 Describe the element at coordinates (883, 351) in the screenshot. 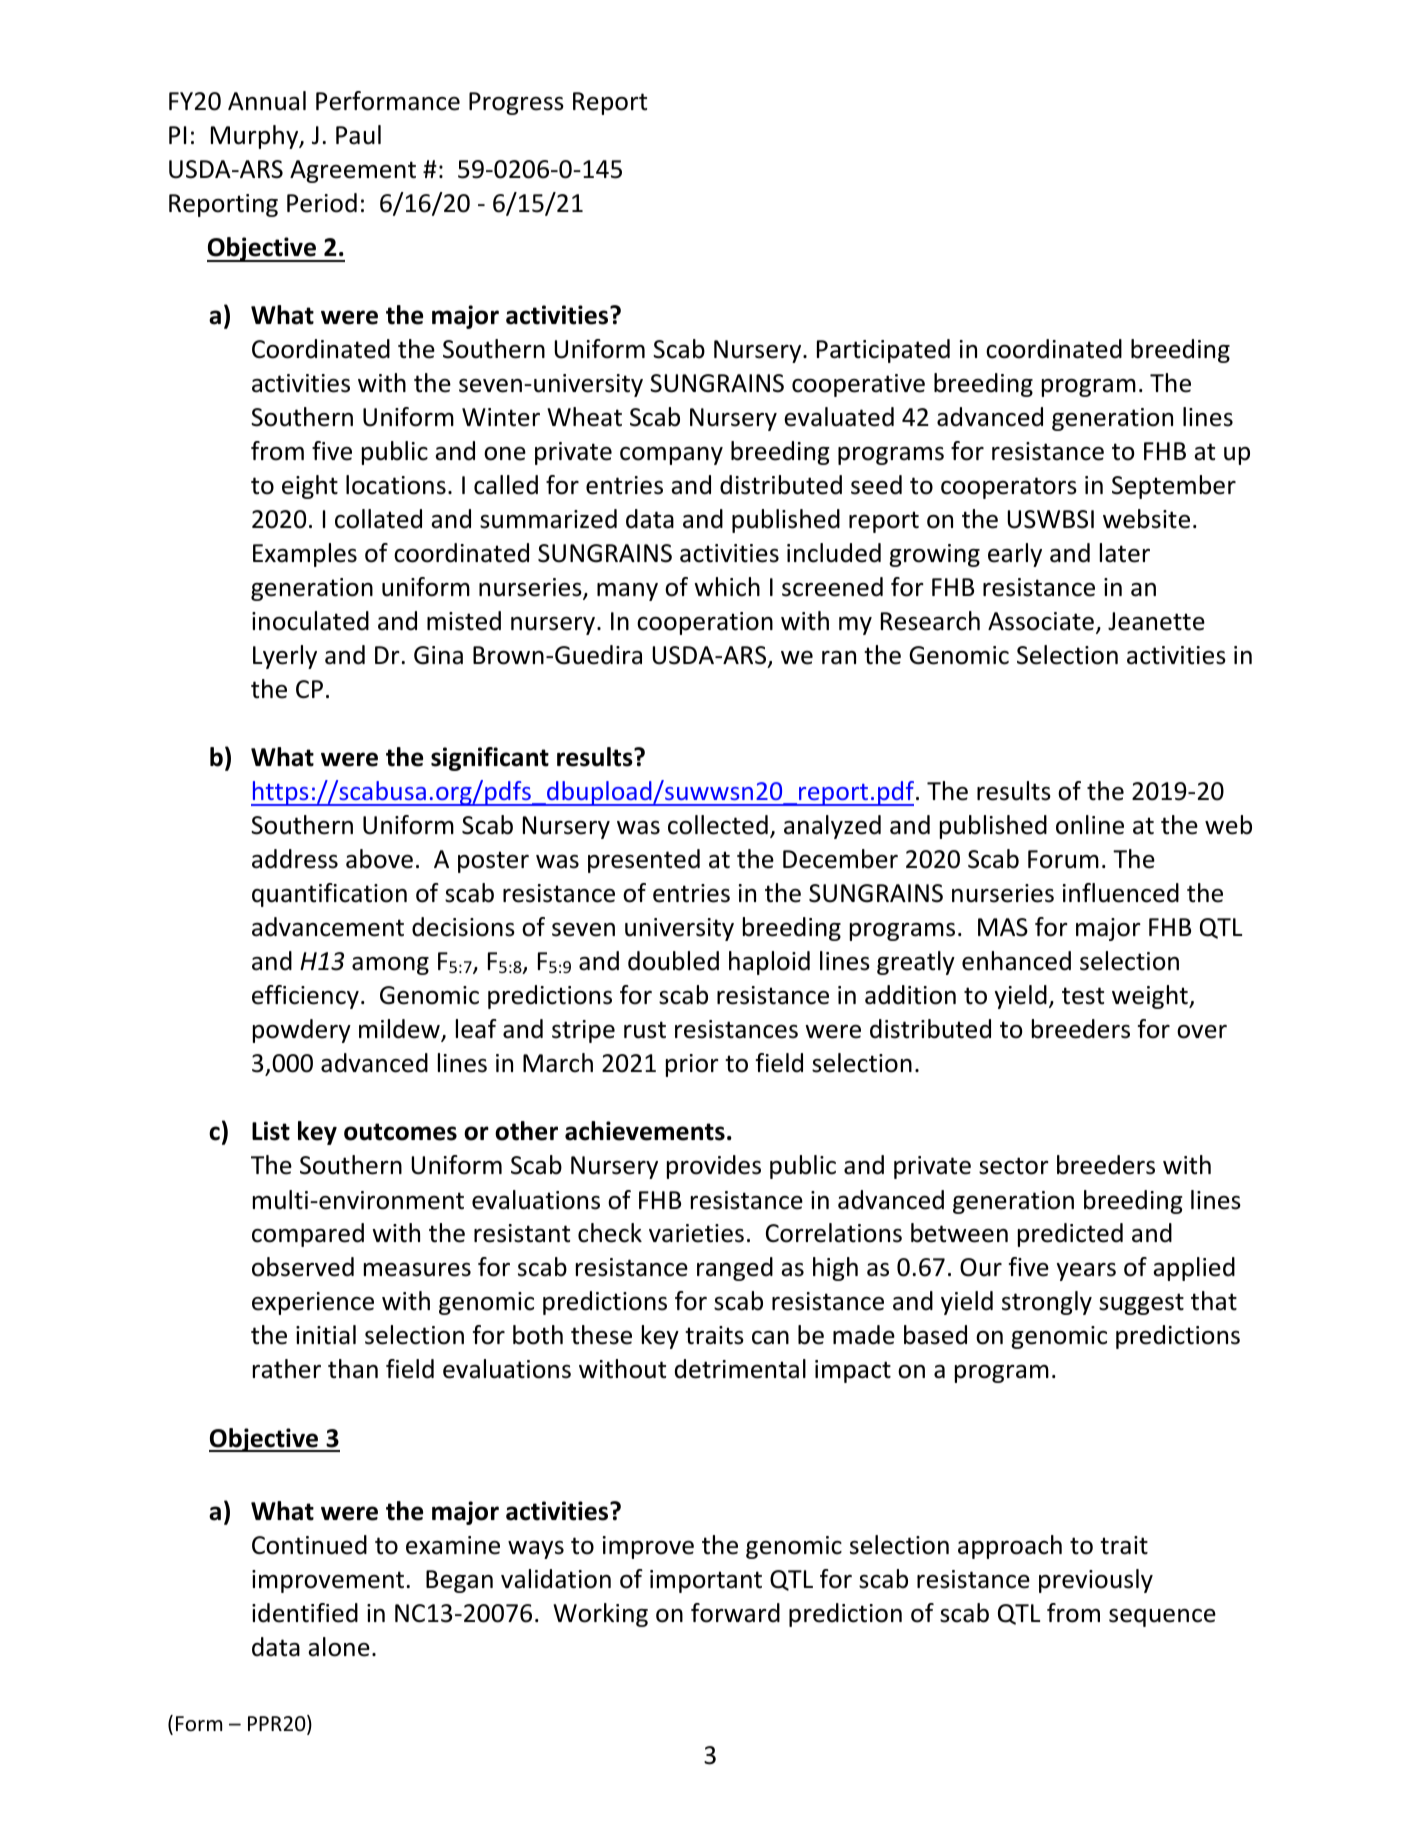

I see `Participated` at that location.
